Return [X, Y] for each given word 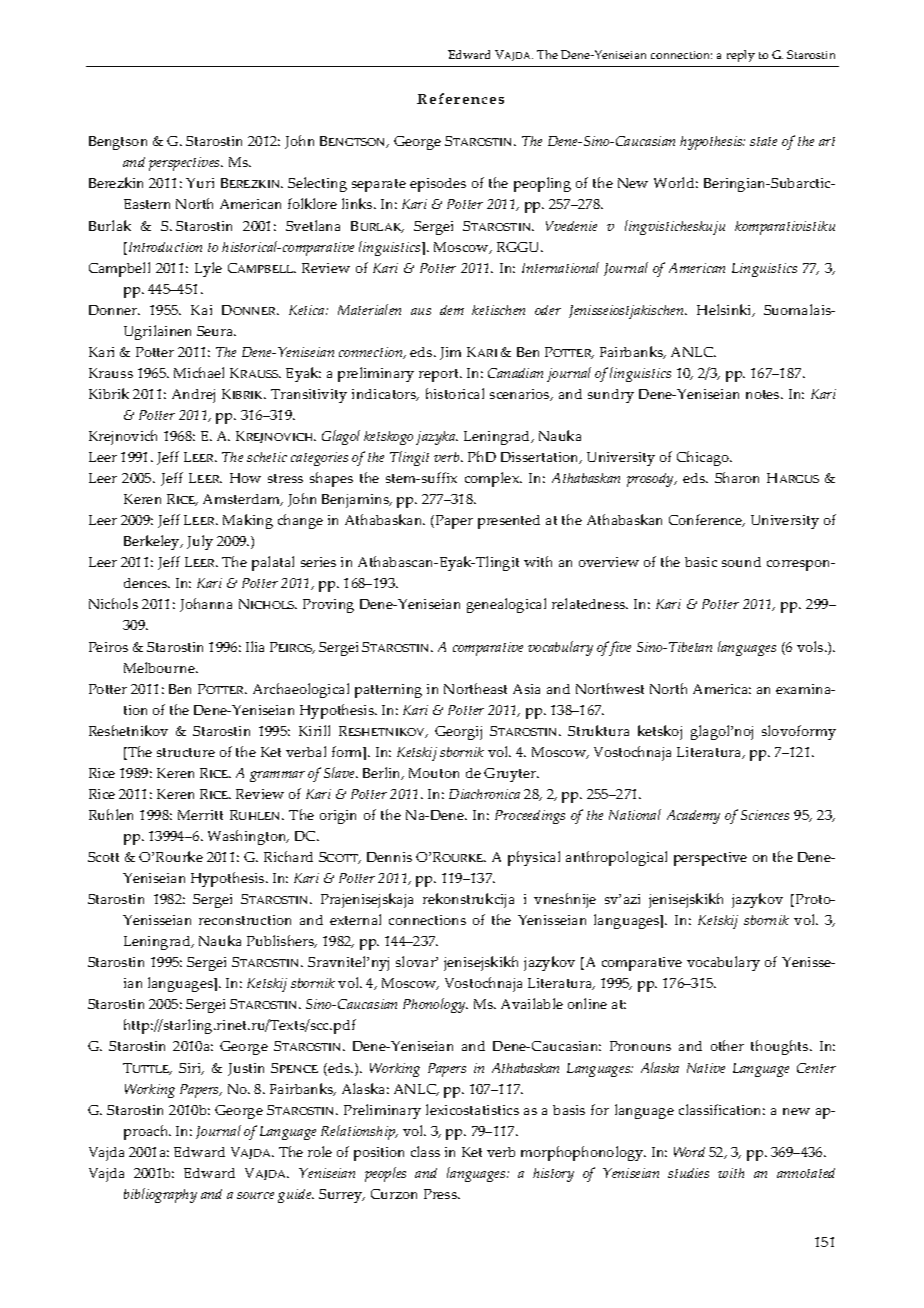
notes [764, 394]
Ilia [255, 646]
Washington [248, 837]
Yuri [200, 183]
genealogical [506, 605]
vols [811, 646]
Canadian [515, 373]
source [255, 1195]
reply [741, 56]
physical [534, 858]
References [460, 98]
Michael [199, 372]
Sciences [765, 815]
